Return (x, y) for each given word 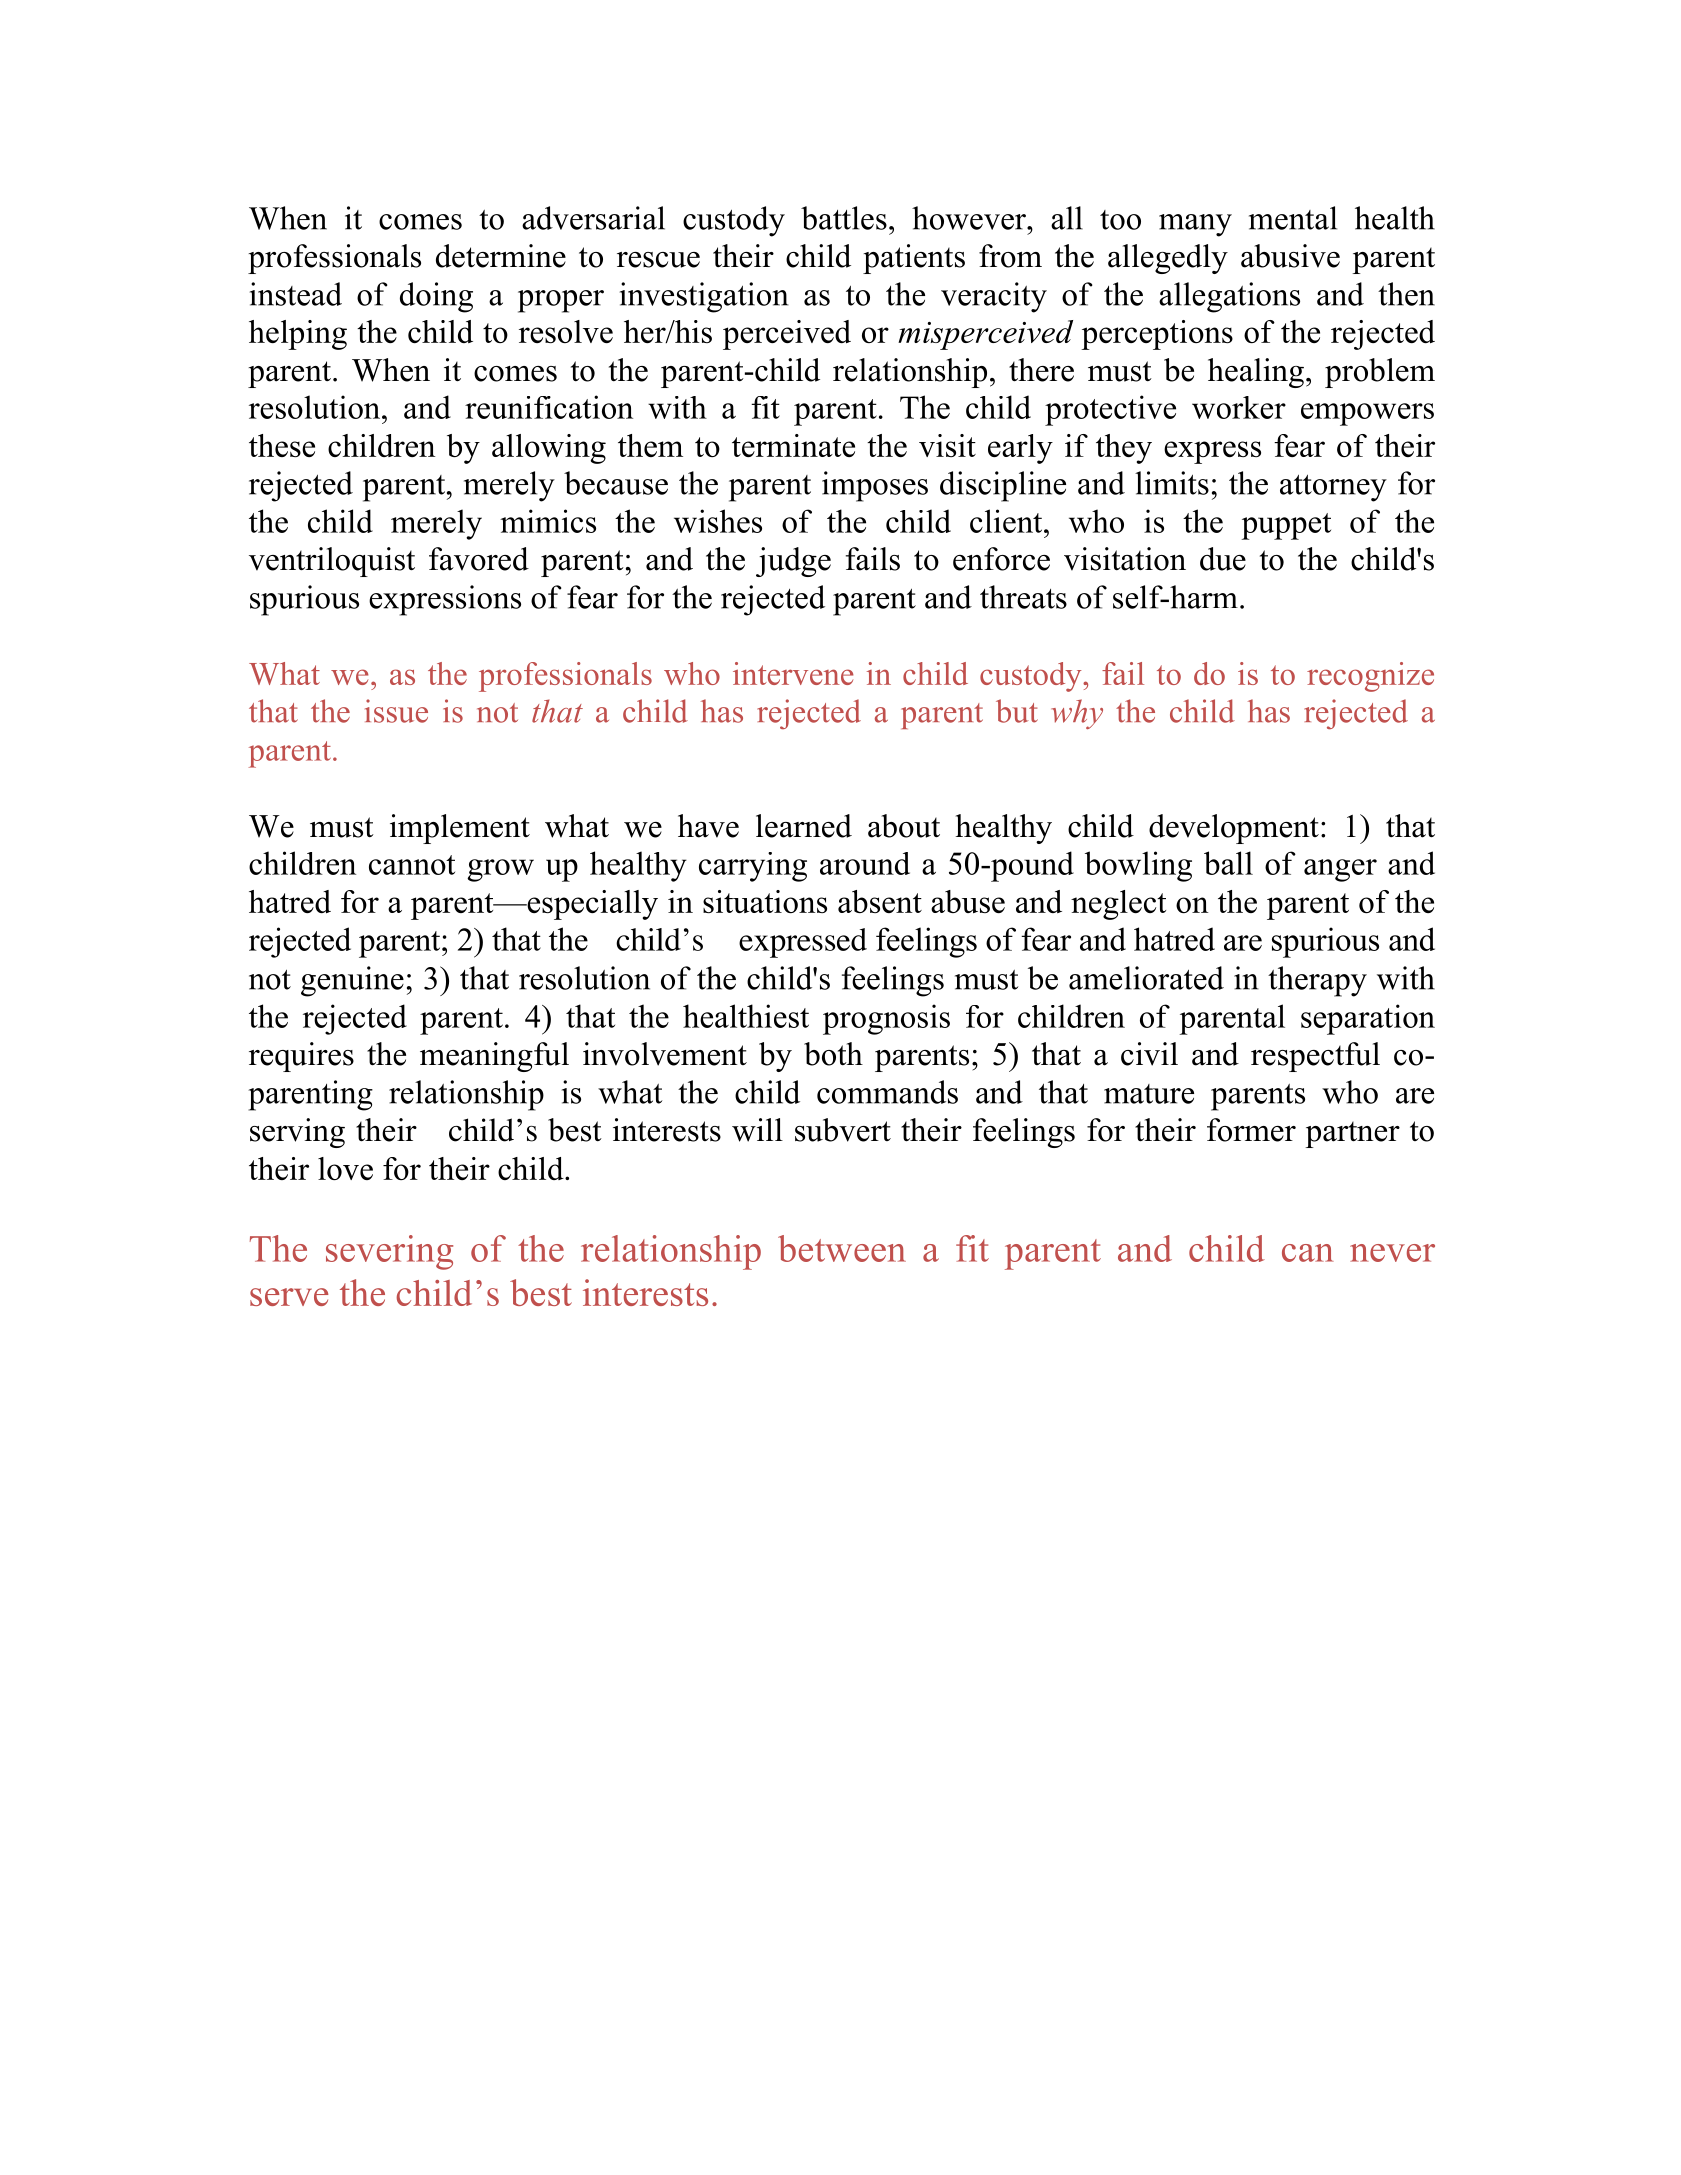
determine (501, 256)
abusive (1290, 256)
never (1392, 1253)
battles (844, 218)
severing (389, 1252)
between (842, 1248)
